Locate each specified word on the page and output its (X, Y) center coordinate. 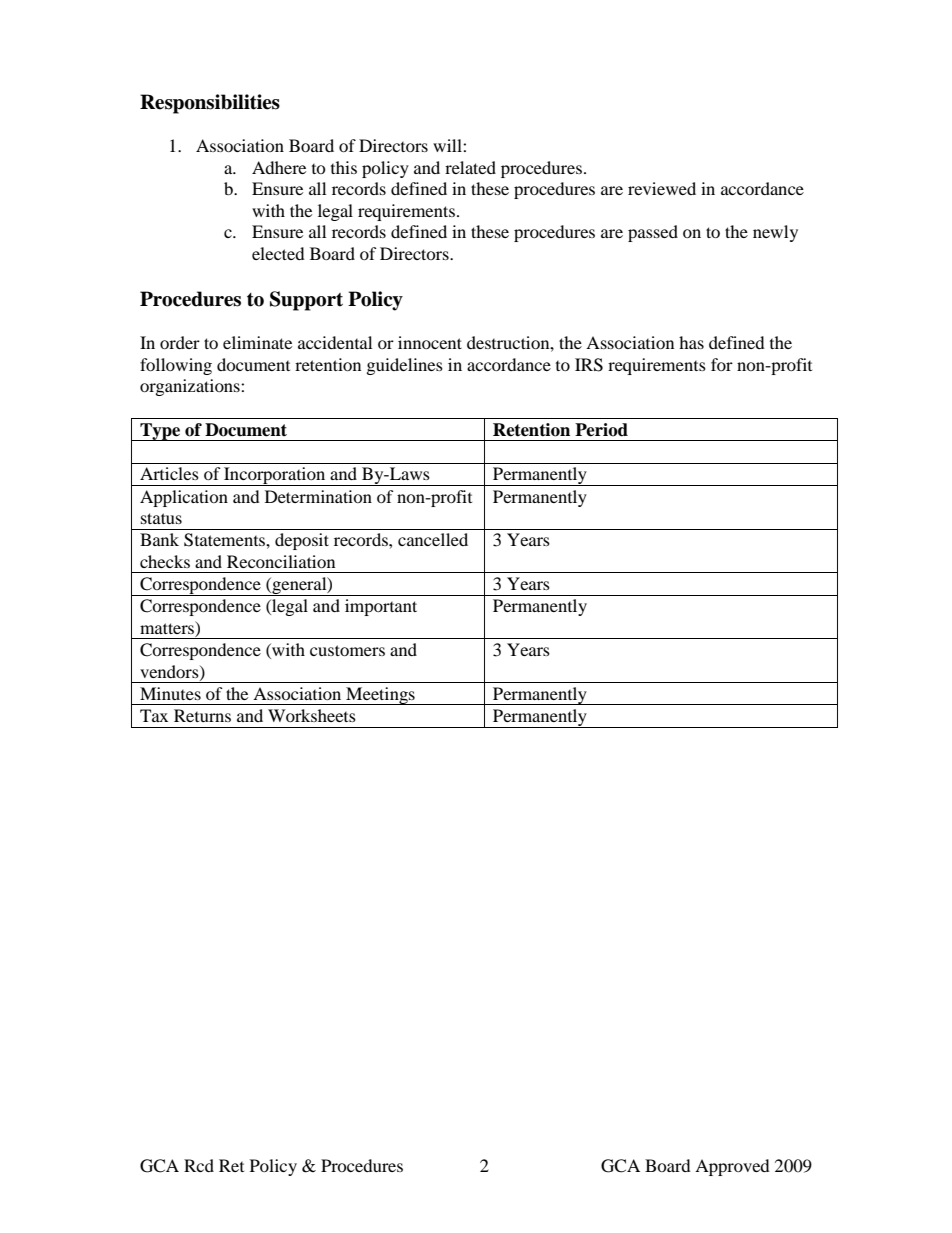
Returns (202, 715)
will (448, 145)
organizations (191, 387)
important (381, 607)
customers (347, 650)
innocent (430, 342)
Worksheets (312, 715)
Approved (732, 1167)
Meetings (380, 696)
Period (601, 430)
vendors (170, 672)
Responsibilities (210, 104)
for (722, 364)
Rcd (199, 1165)
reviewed (662, 188)
